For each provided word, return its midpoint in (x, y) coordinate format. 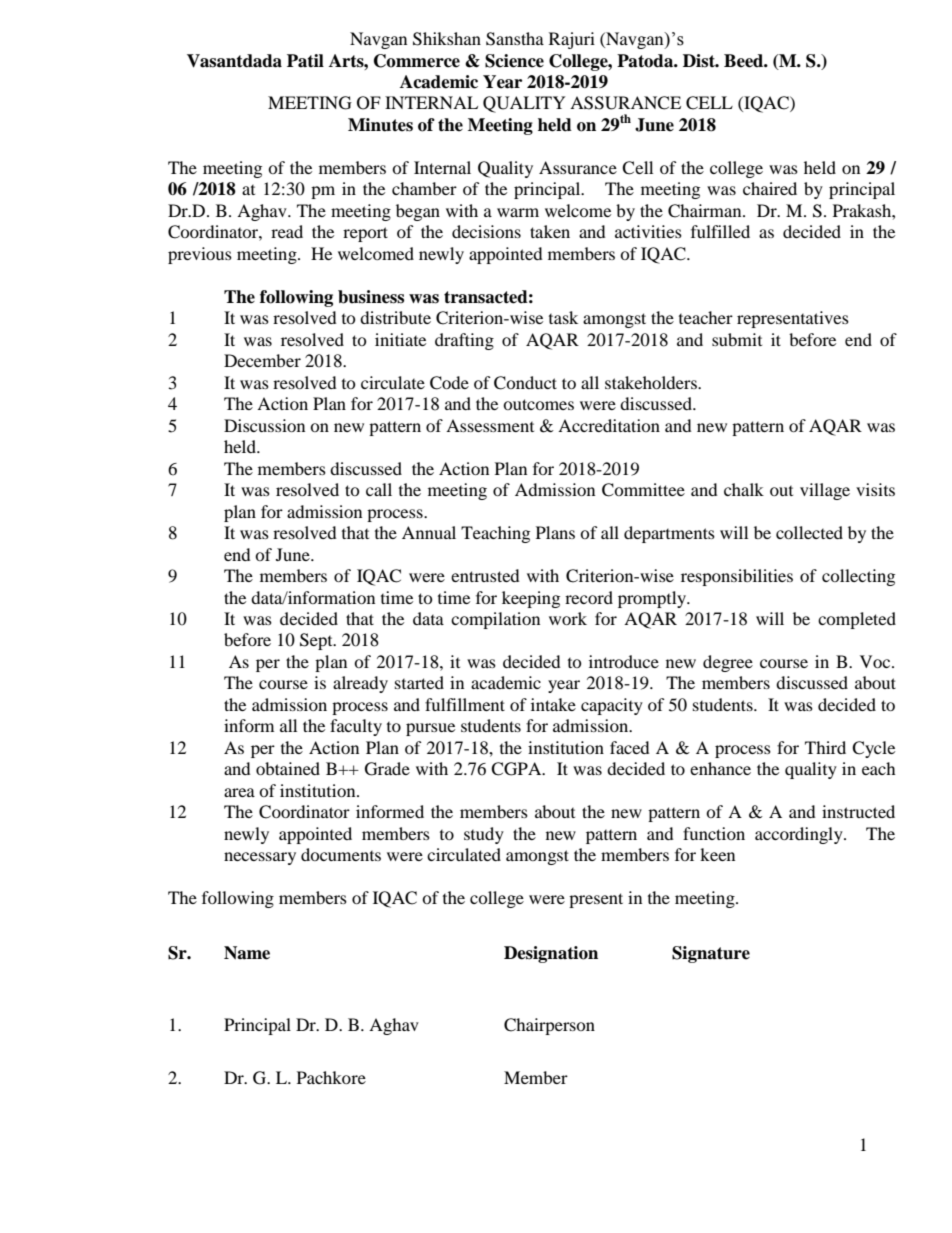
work (568, 618)
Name (247, 953)
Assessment (490, 425)
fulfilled (720, 231)
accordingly (800, 835)
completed (857, 620)
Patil (305, 61)
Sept (317, 641)
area (239, 792)
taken (550, 231)
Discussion (264, 425)
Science (514, 61)
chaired (770, 188)
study (484, 835)
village (825, 491)
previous (200, 255)
